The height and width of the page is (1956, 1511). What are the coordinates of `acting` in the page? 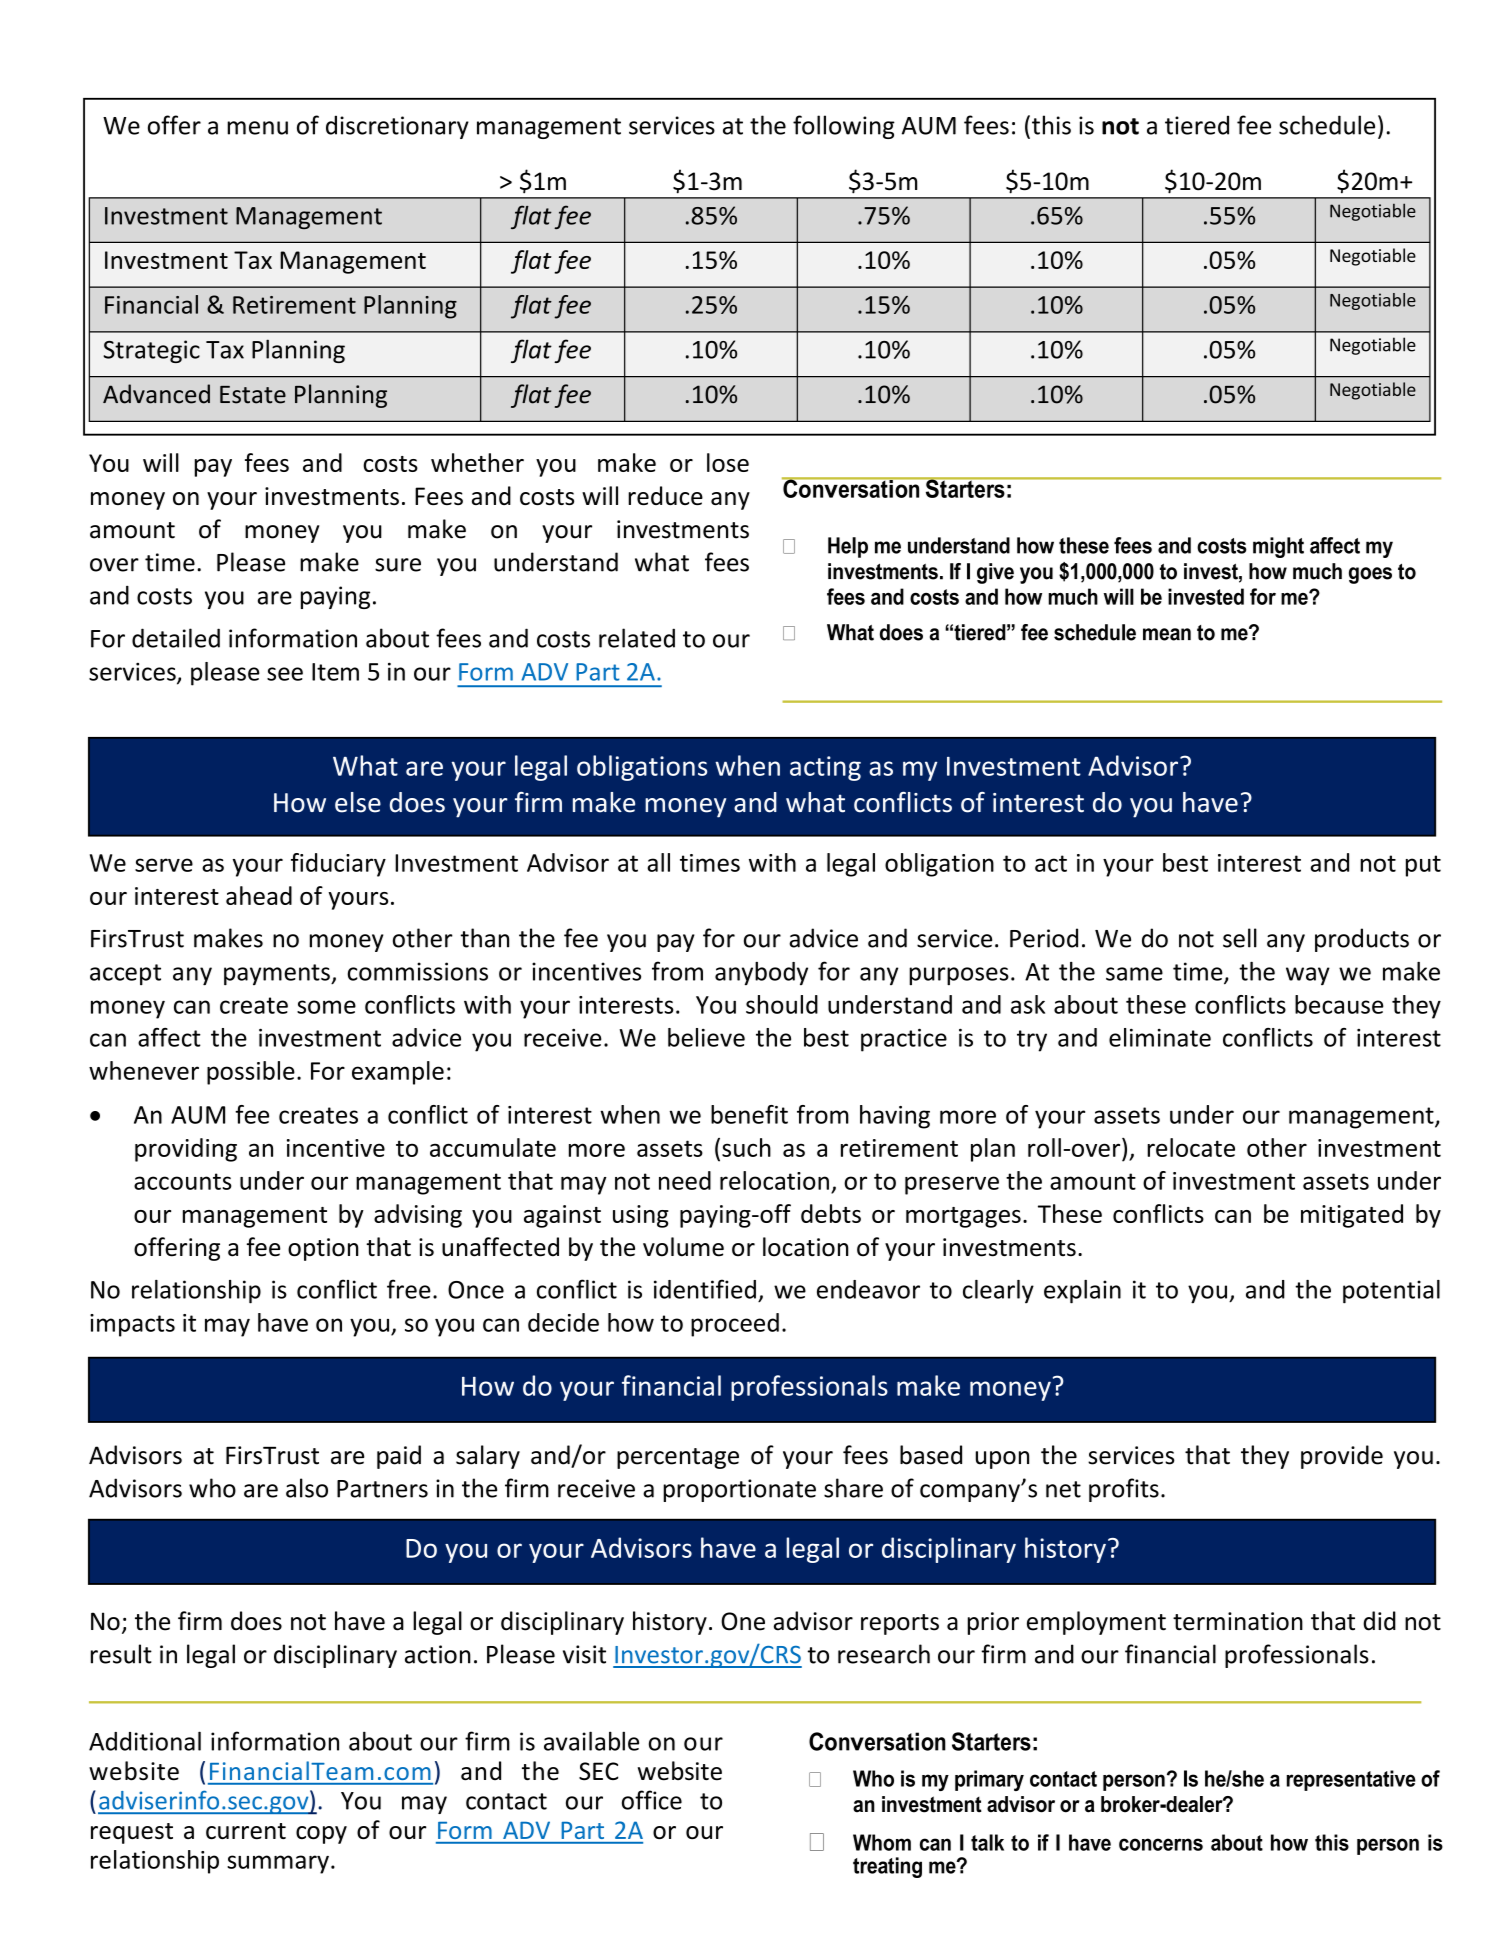 It's located at (825, 768).
